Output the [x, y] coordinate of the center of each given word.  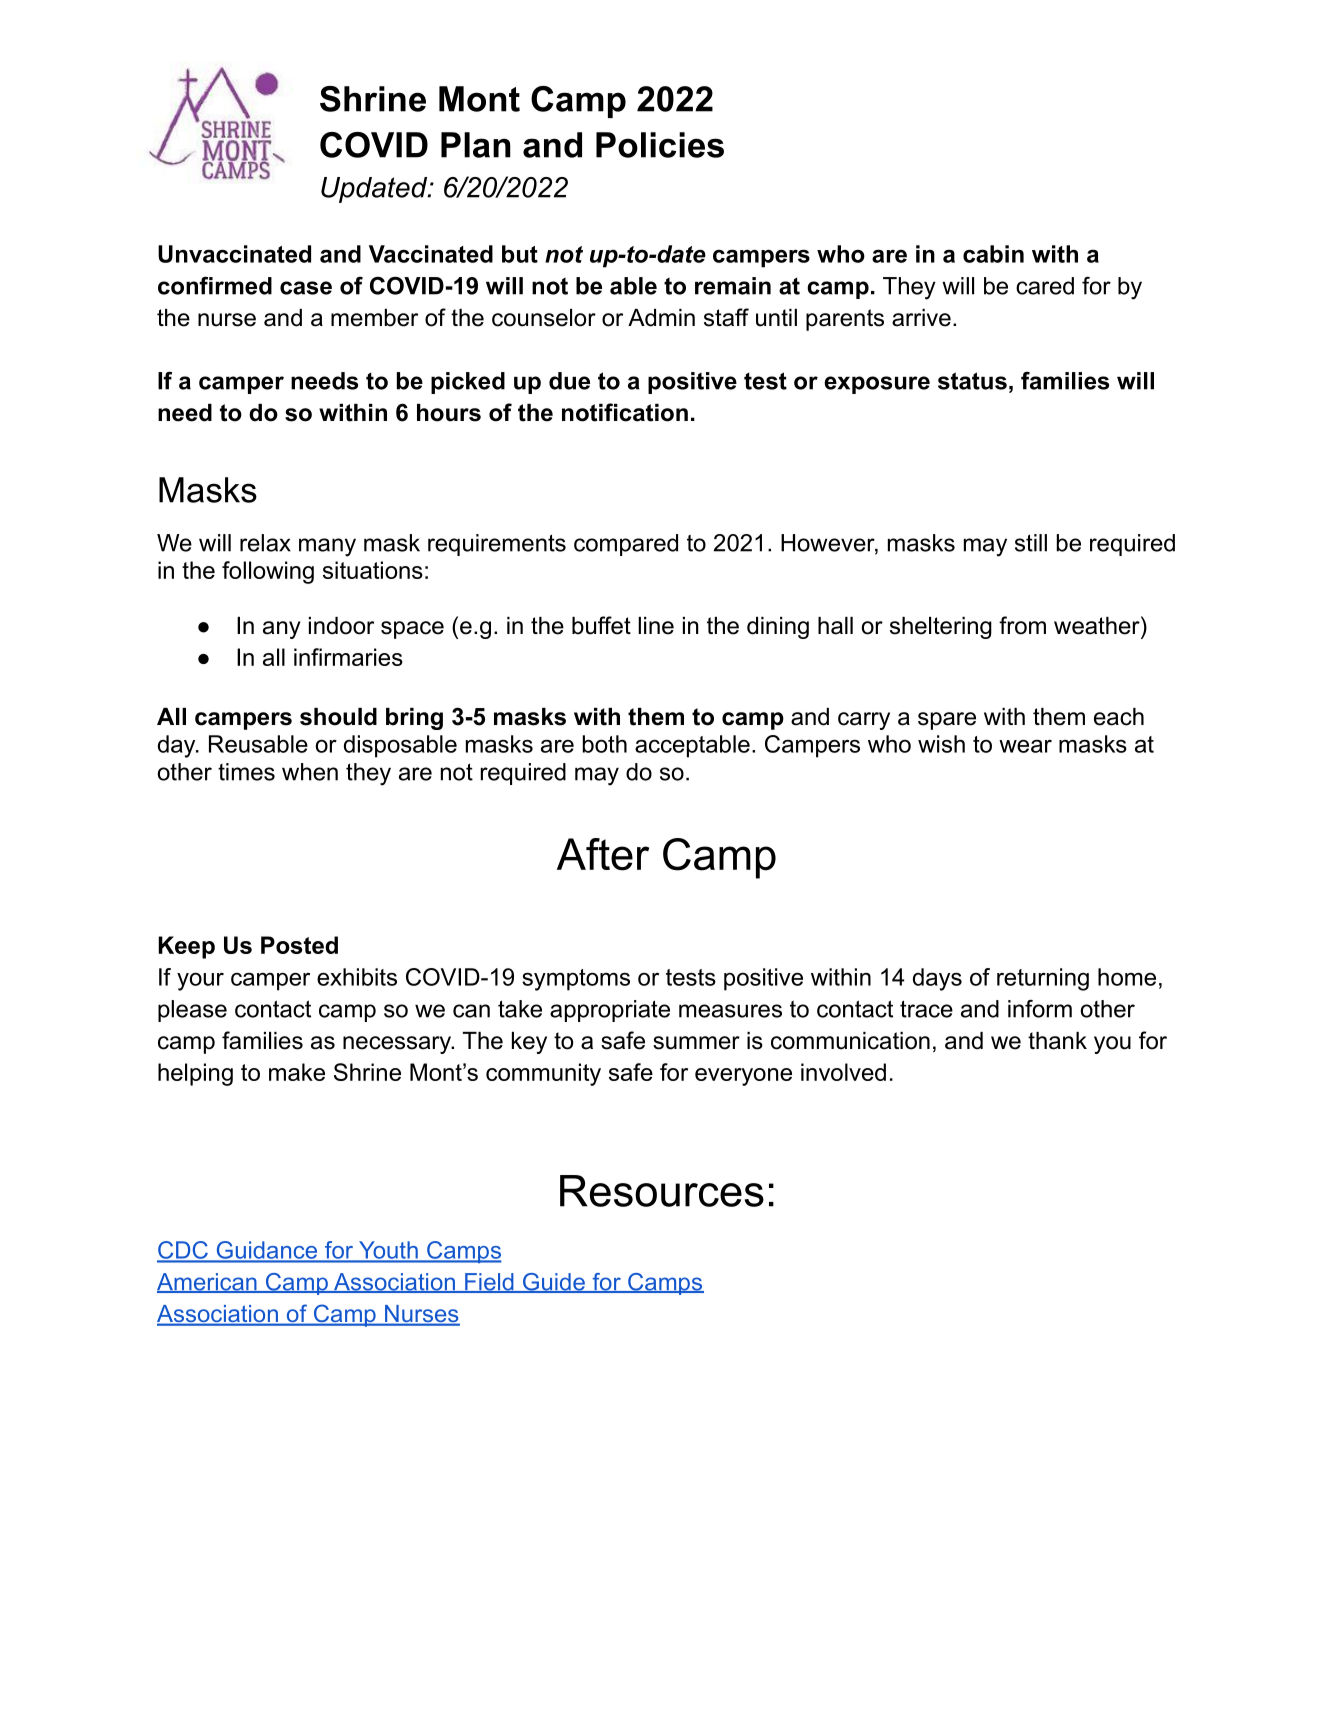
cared [1045, 286]
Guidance [267, 1251]
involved [843, 1072]
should [338, 717]
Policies [660, 145]
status [972, 381]
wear [1025, 746]
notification [625, 412]
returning [1043, 979]
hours [449, 413]
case [306, 288]
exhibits [357, 977]
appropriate [610, 1011]
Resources [662, 1191]
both [605, 744]
